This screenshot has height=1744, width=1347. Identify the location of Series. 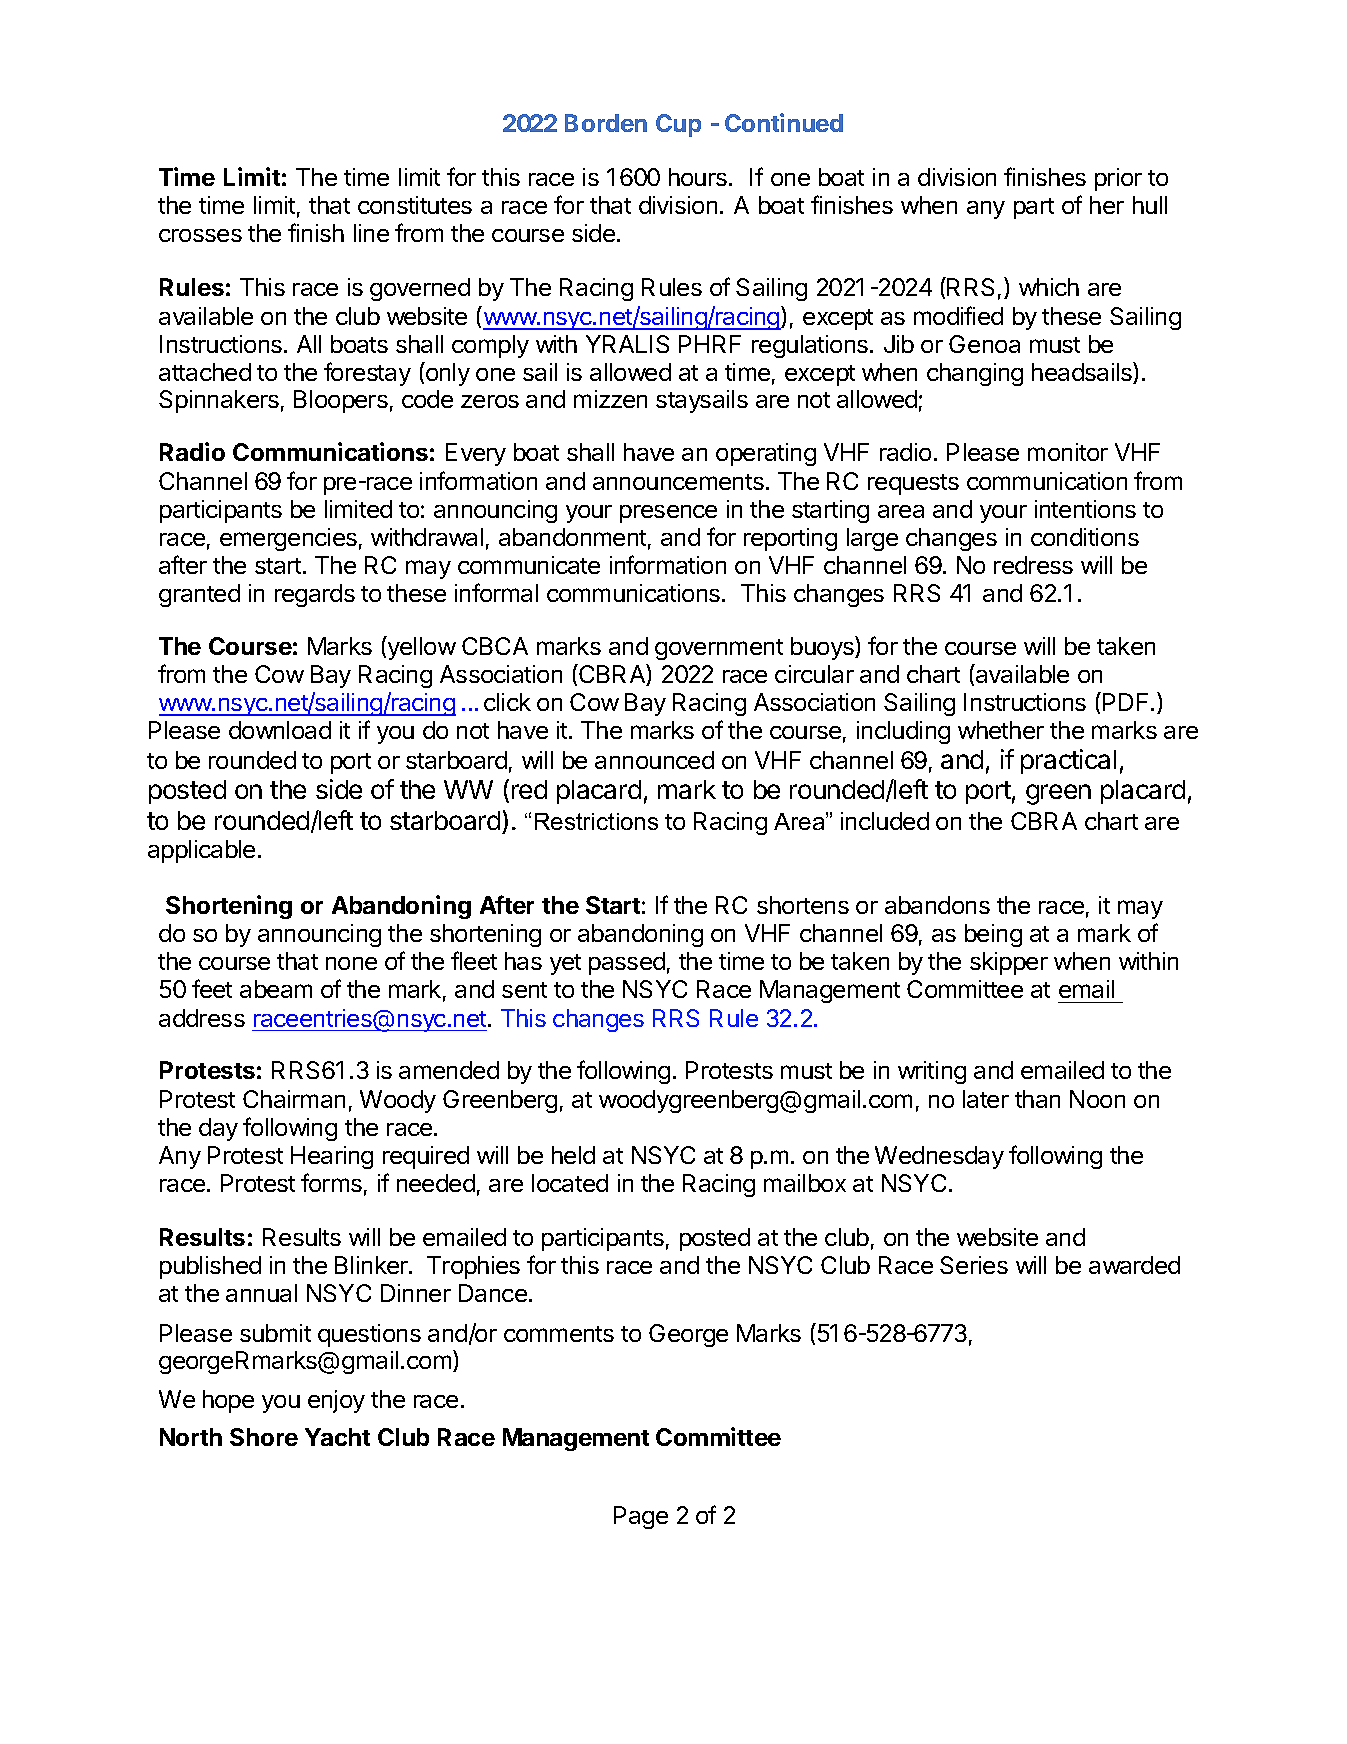
(974, 1265).
